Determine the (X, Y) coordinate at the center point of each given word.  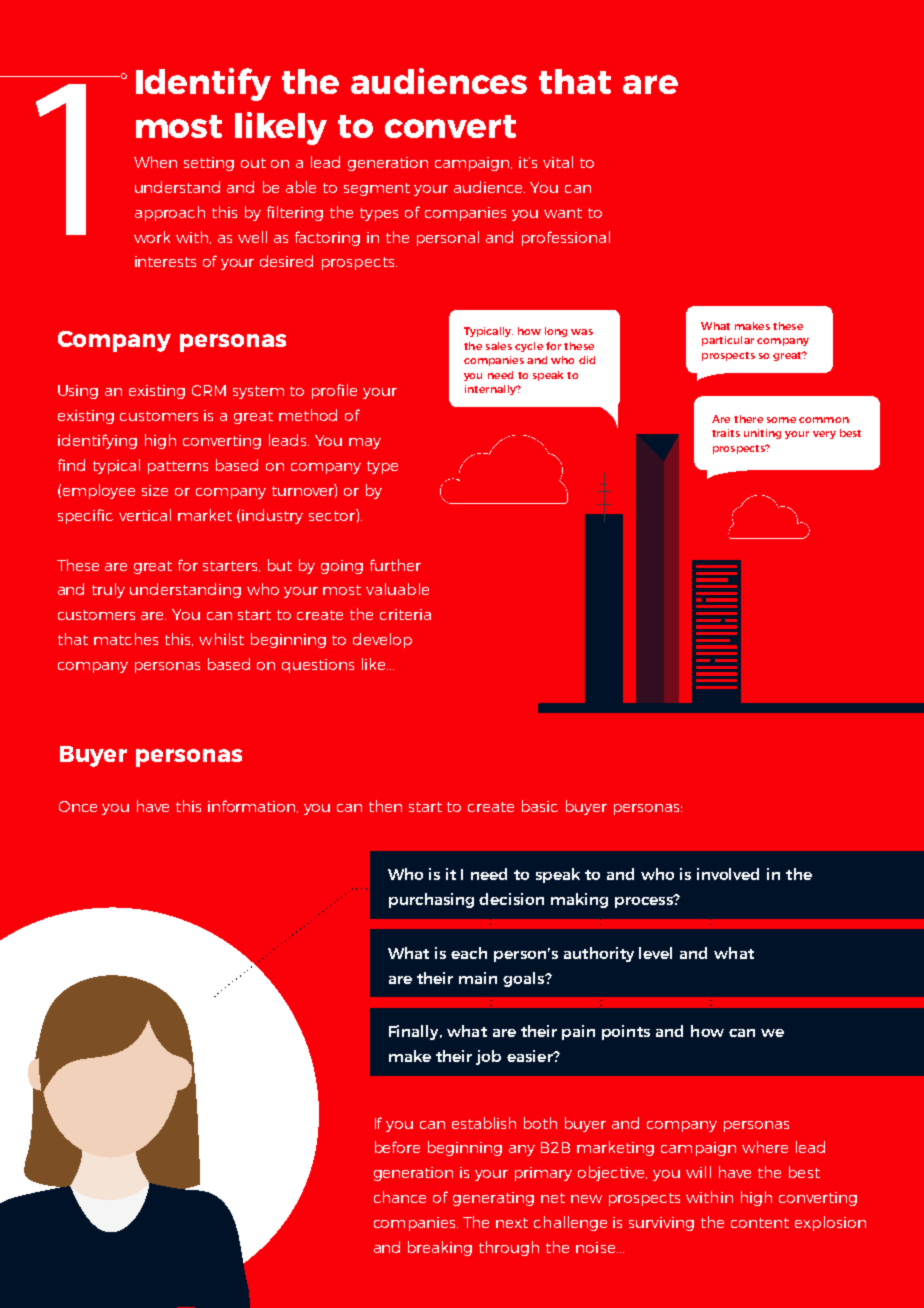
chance (400, 1197)
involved (728, 874)
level (655, 953)
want (563, 213)
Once (78, 806)
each (469, 953)
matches (126, 639)
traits (726, 433)
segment (377, 189)
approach (170, 213)
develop (382, 640)
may (365, 443)
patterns (178, 467)
